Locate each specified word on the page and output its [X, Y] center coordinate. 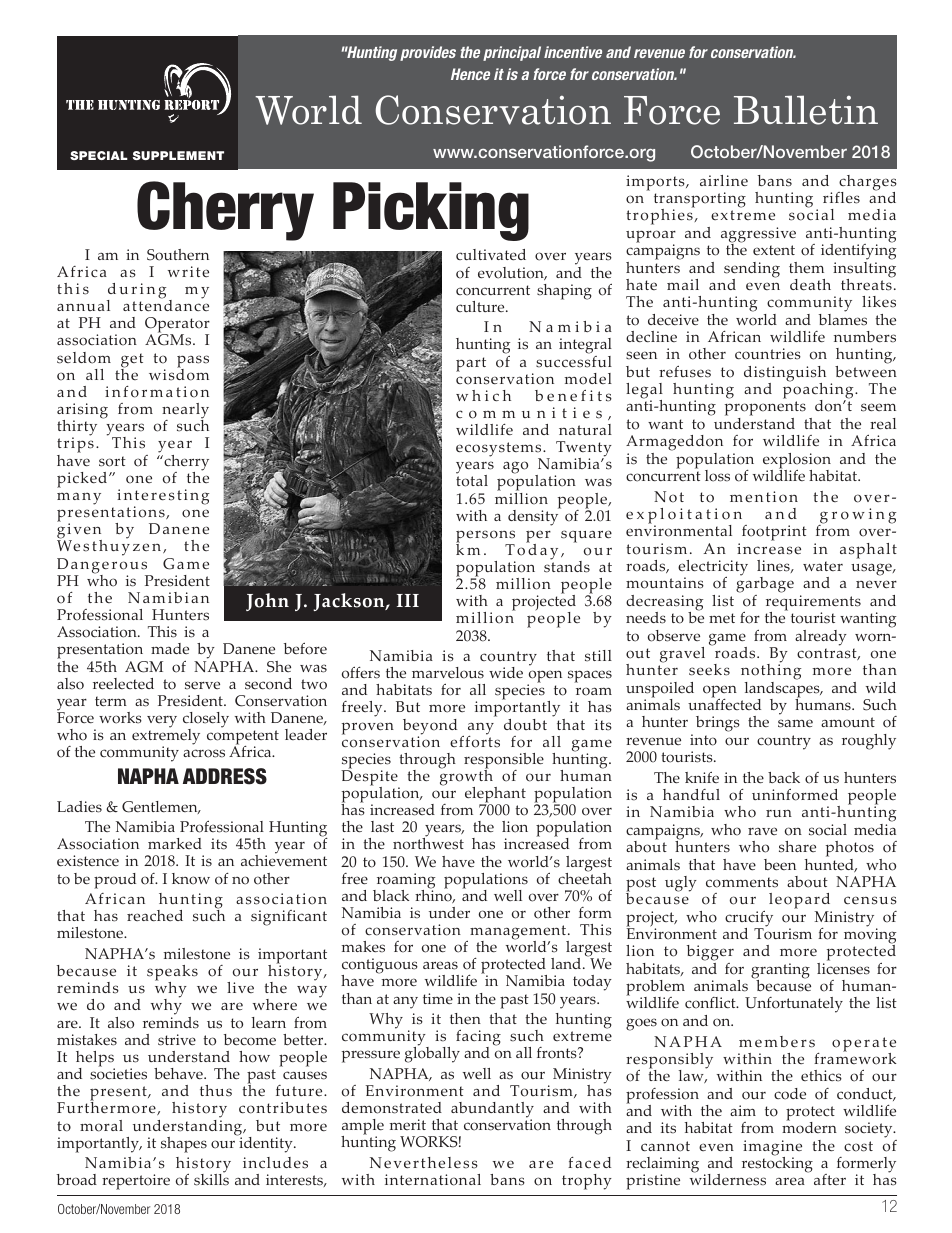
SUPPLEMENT [178, 155]
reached [155, 915]
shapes [184, 1145]
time [438, 999]
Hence [470, 74]
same [795, 723]
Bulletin [806, 110]
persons [485, 537]
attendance [166, 305]
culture [481, 306]
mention [764, 497]
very [162, 721]
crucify [749, 920]
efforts [475, 740]
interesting [163, 498]
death [810, 285]
